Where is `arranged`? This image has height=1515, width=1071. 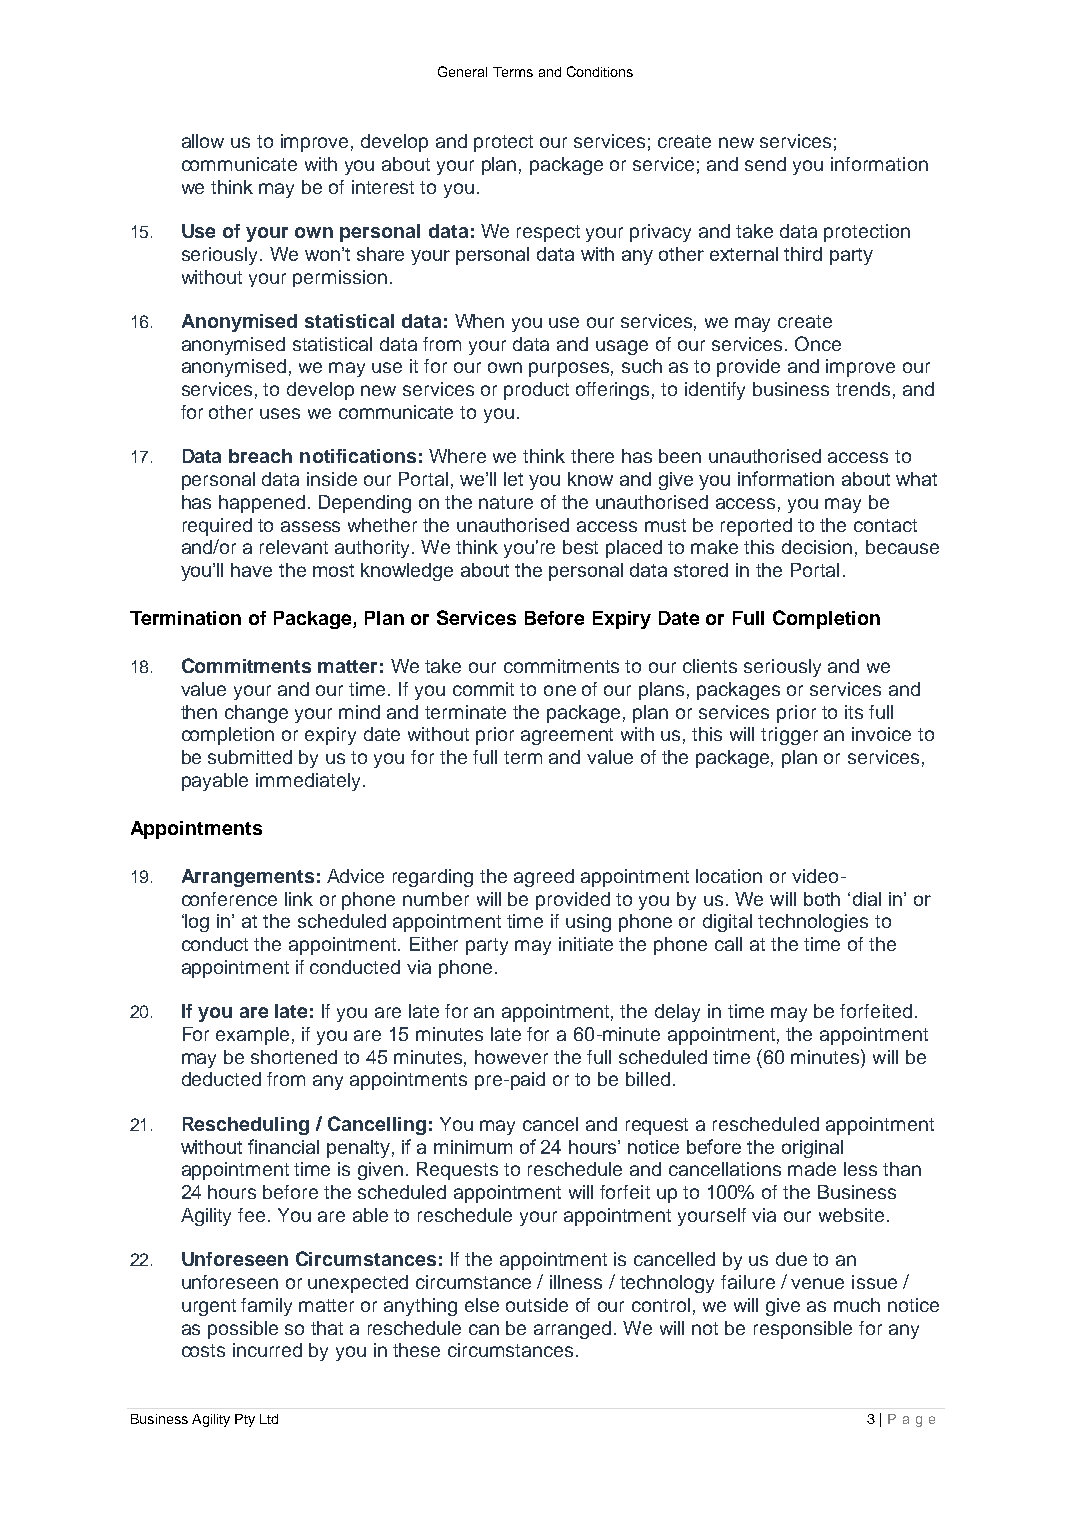
arranged is located at coordinates (572, 1330).
